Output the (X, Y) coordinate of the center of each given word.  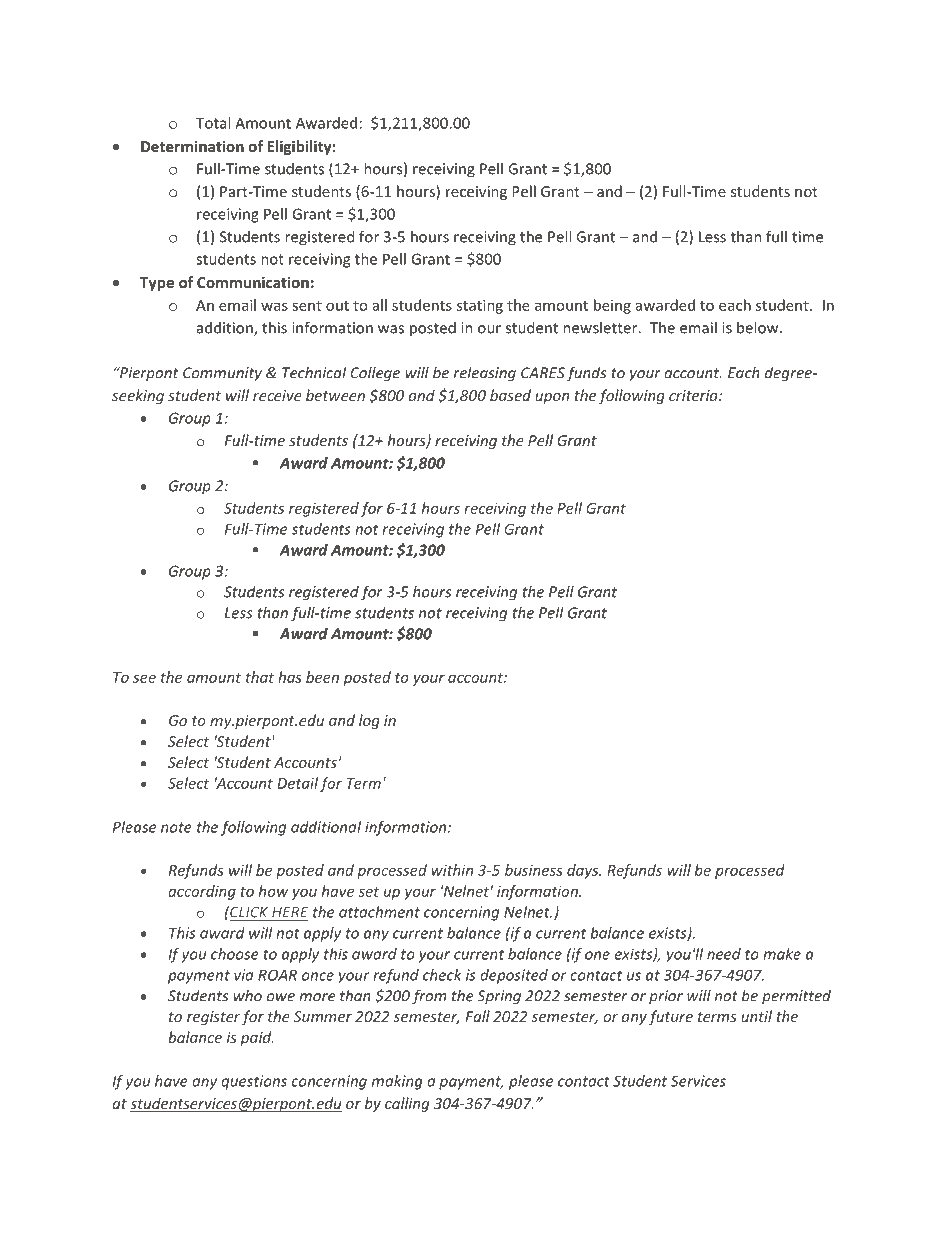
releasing (485, 374)
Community (222, 374)
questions (254, 1082)
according (202, 892)
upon (552, 398)
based (510, 395)
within (452, 870)
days (584, 871)
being (612, 306)
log (369, 721)
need (724, 954)
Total (213, 123)
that (260, 677)
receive (277, 395)
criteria (694, 395)
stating (480, 306)
